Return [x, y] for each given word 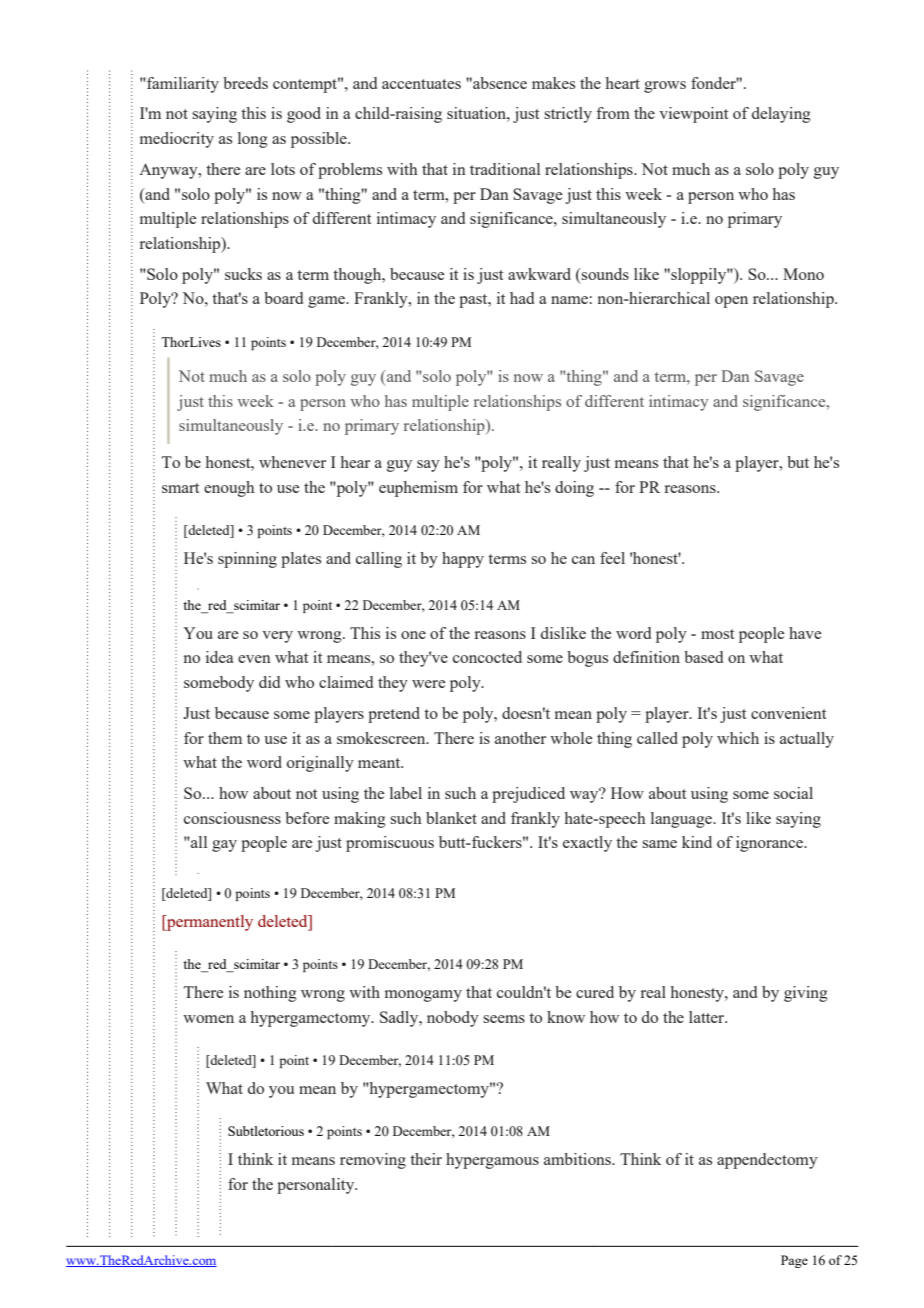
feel [612, 558]
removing [373, 1161]
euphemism [418, 489]
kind [697, 842]
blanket [451, 818]
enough [229, 489]
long [253, 140]
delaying [781, 115]
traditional [505, 169]
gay [224, 846]
